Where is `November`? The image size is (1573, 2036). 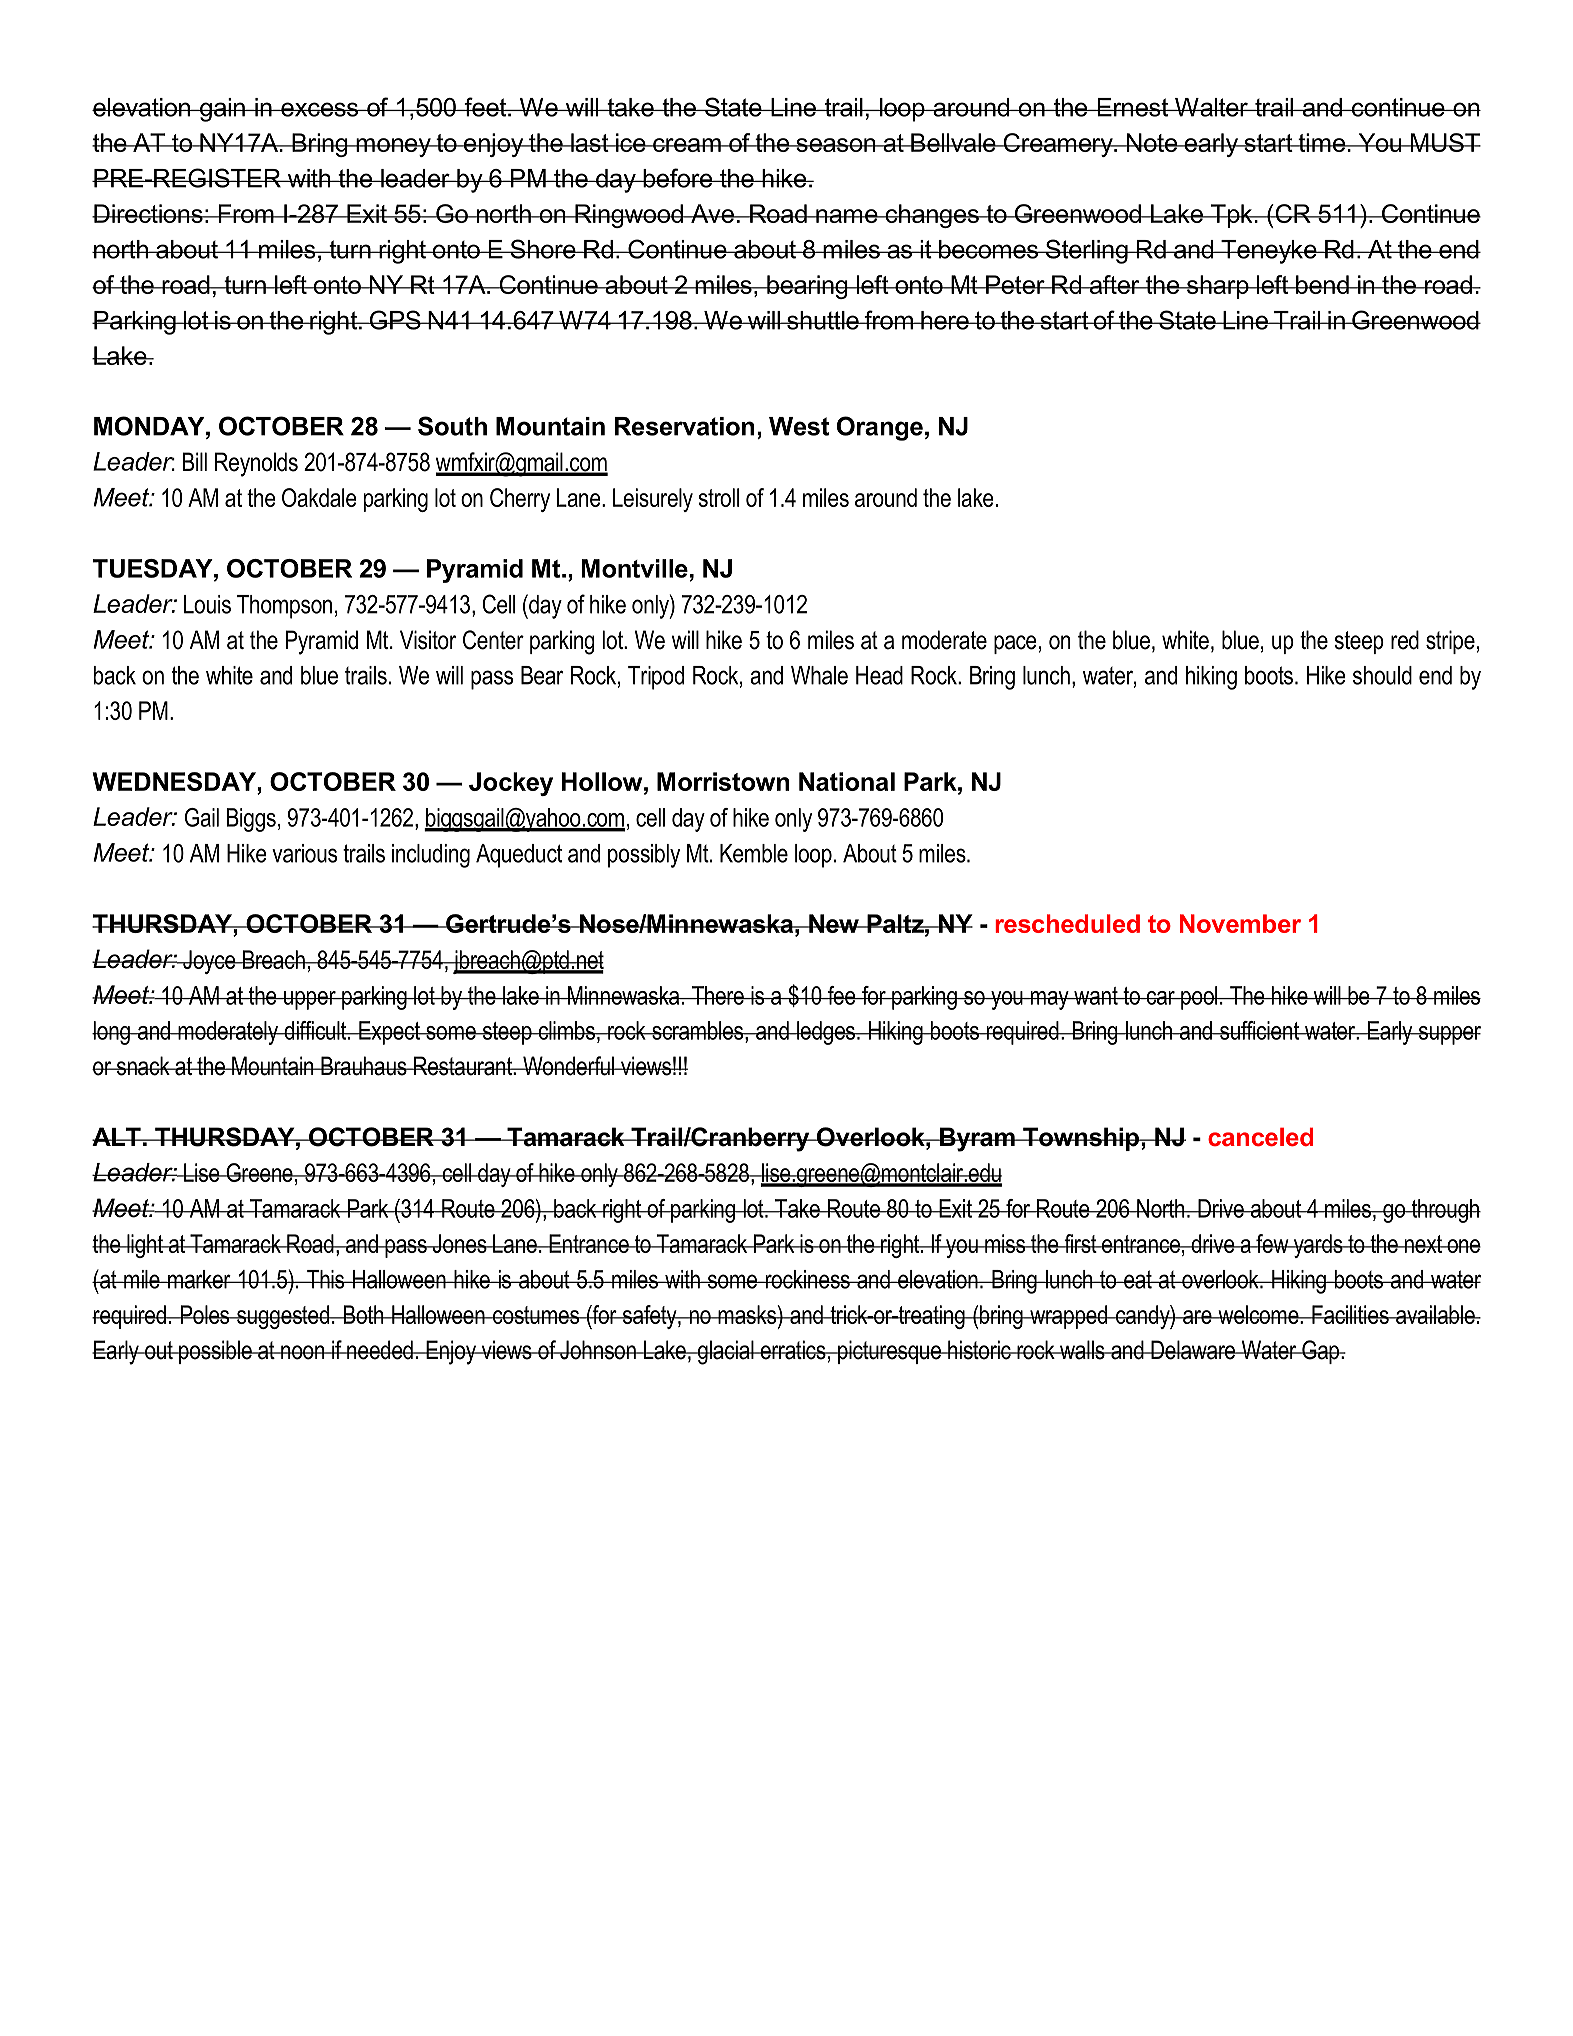 November is located at coordinates (1240, 923).
